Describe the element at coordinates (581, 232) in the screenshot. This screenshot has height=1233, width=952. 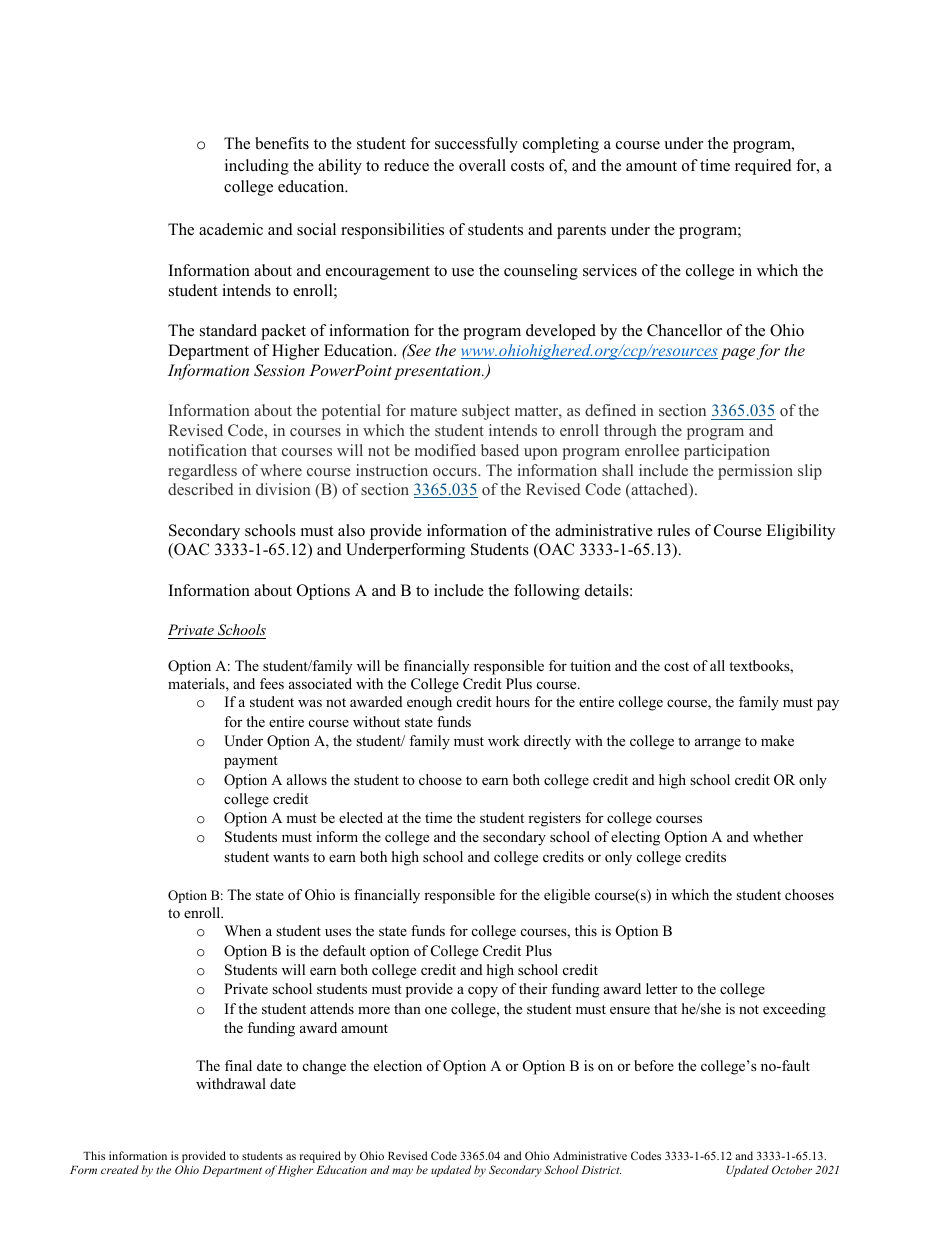
I see `parents` at that location.
